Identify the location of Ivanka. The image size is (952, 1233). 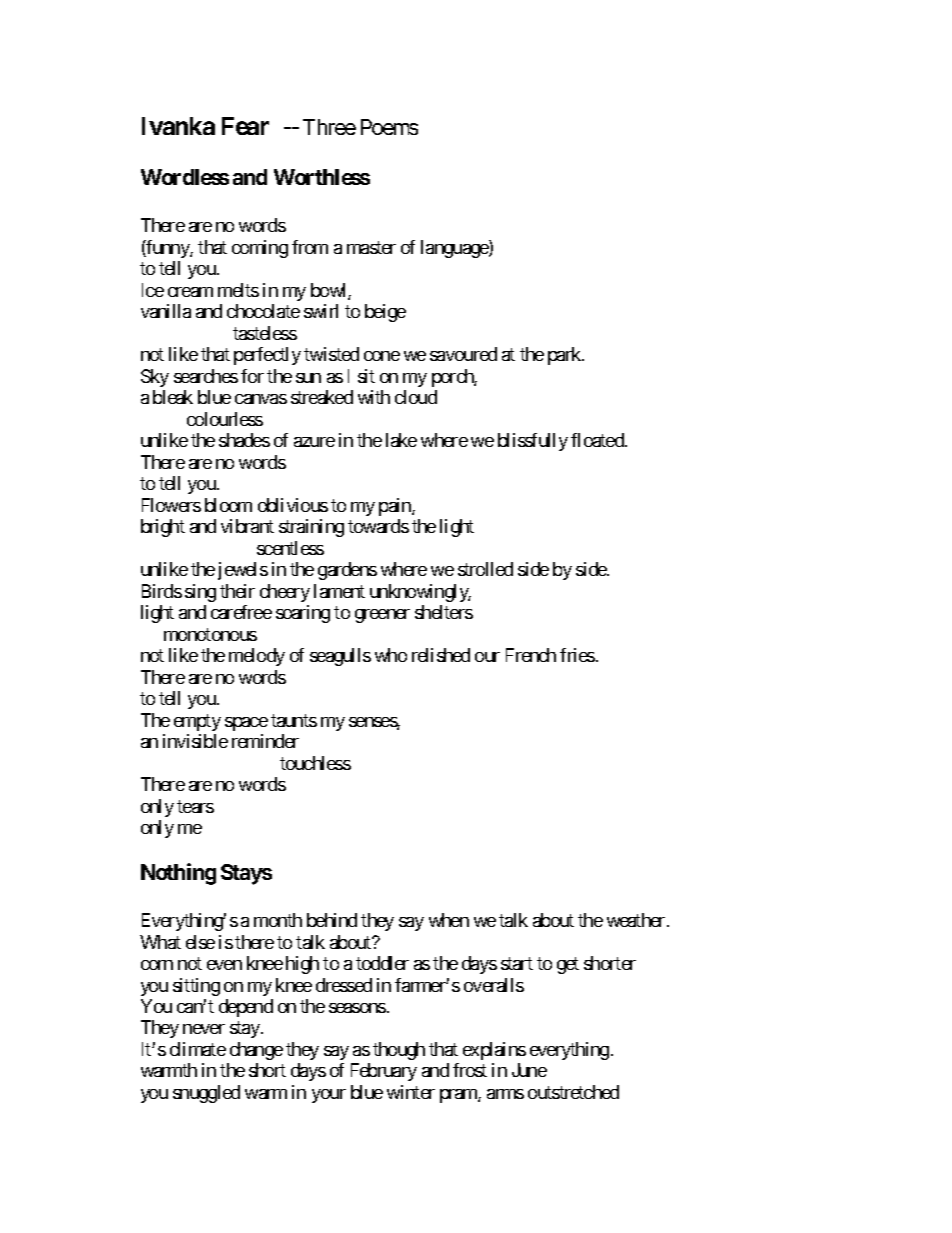
(178, 126).
